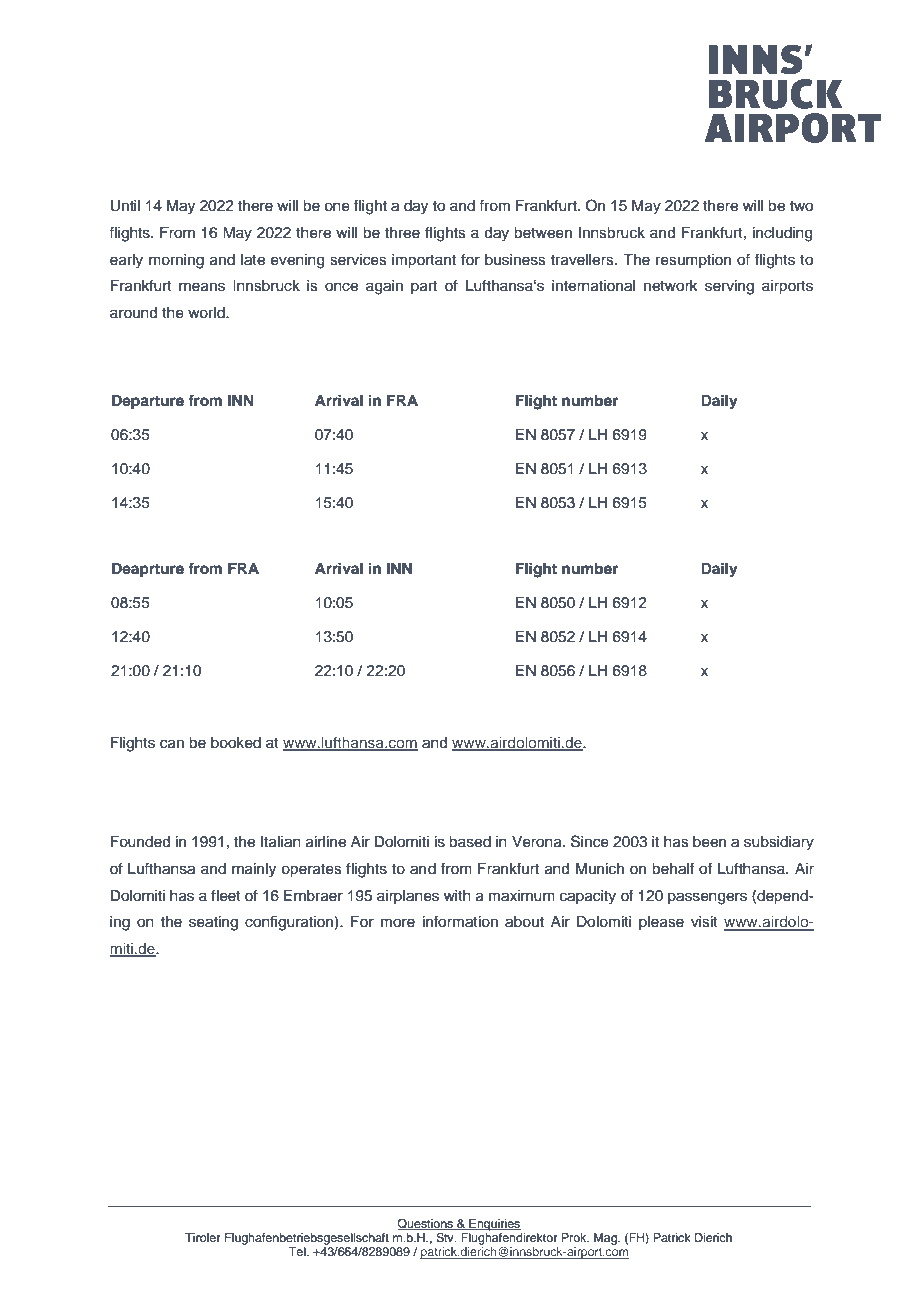  What do you see at coordinates (226, 895) in the image?
I see `fleet` at bounding box center [226, 895].
